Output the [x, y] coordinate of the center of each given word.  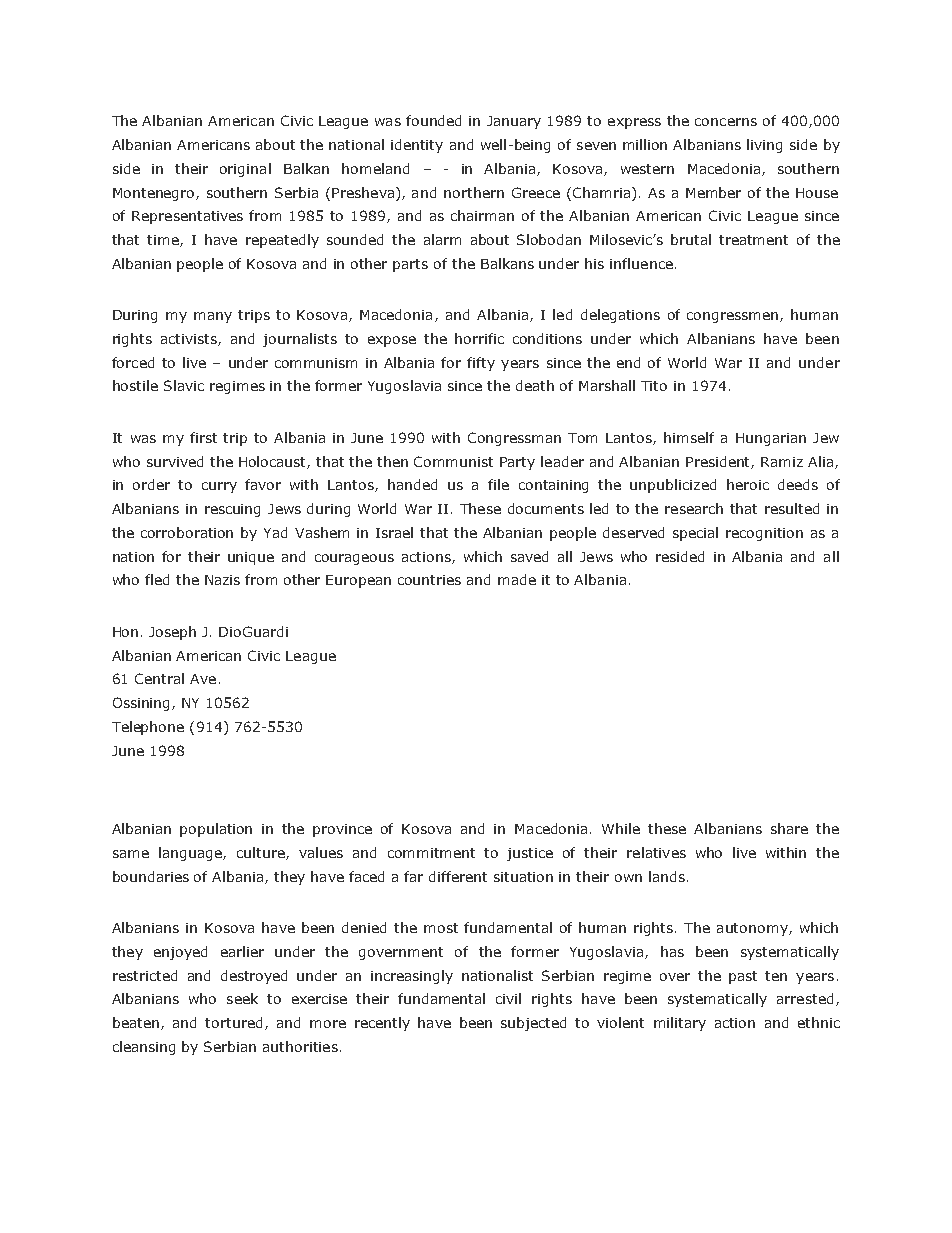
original [245, 170]
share [789, 828]
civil [508, 998]
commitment [431, 853]
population [216, 830]
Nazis [222, 580]
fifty [481, 364]
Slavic [184, 385]
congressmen [734, 317]
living [764, 146]
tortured [233, 1022]
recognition [764, 534]
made [517, 579]
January [514, 122]
